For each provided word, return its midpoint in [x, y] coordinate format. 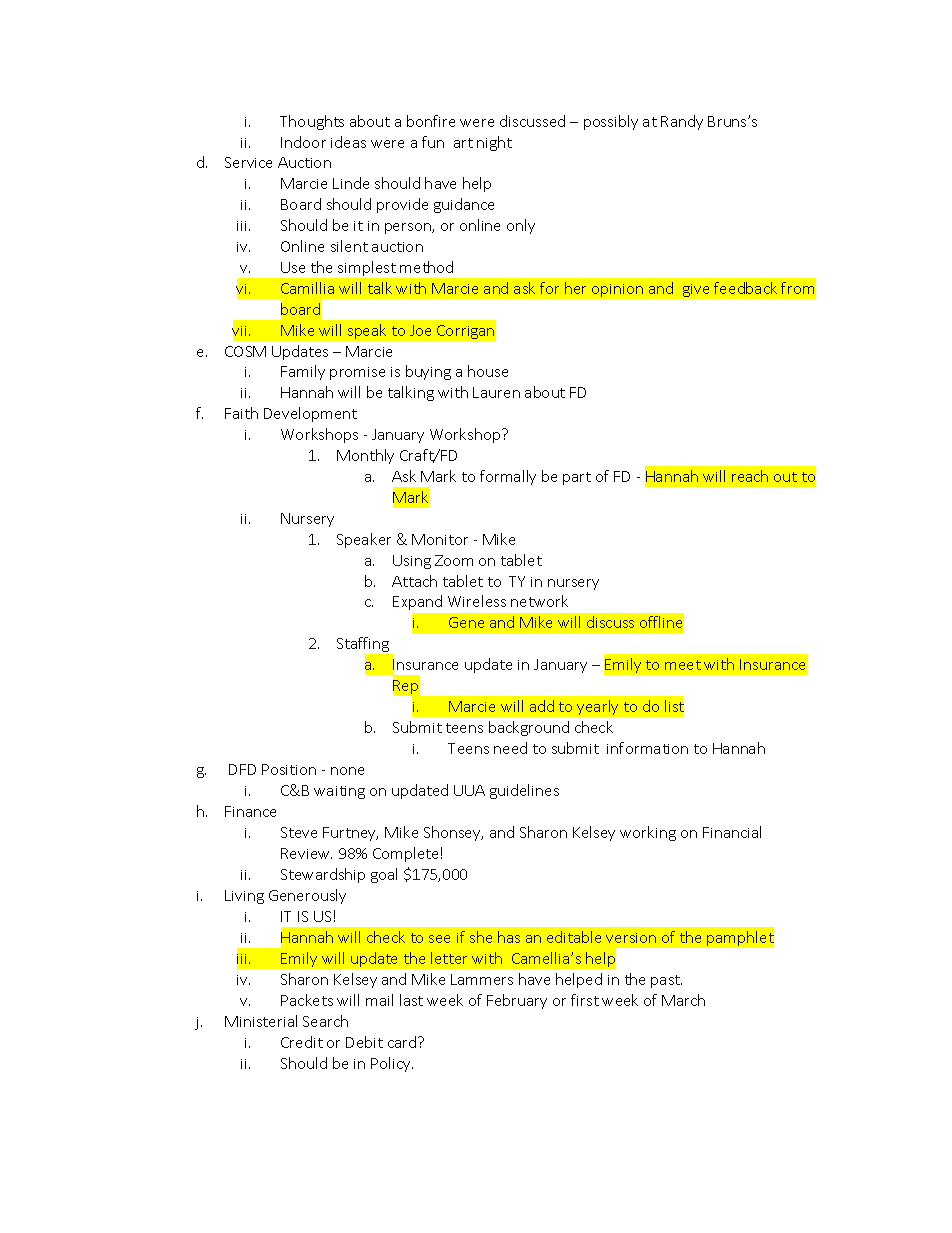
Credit [302, 1042]
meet [683, 665]
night [494, 143]
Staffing [364, 646]
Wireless [477, 601]
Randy [682, 122]
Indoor [303, 142]
